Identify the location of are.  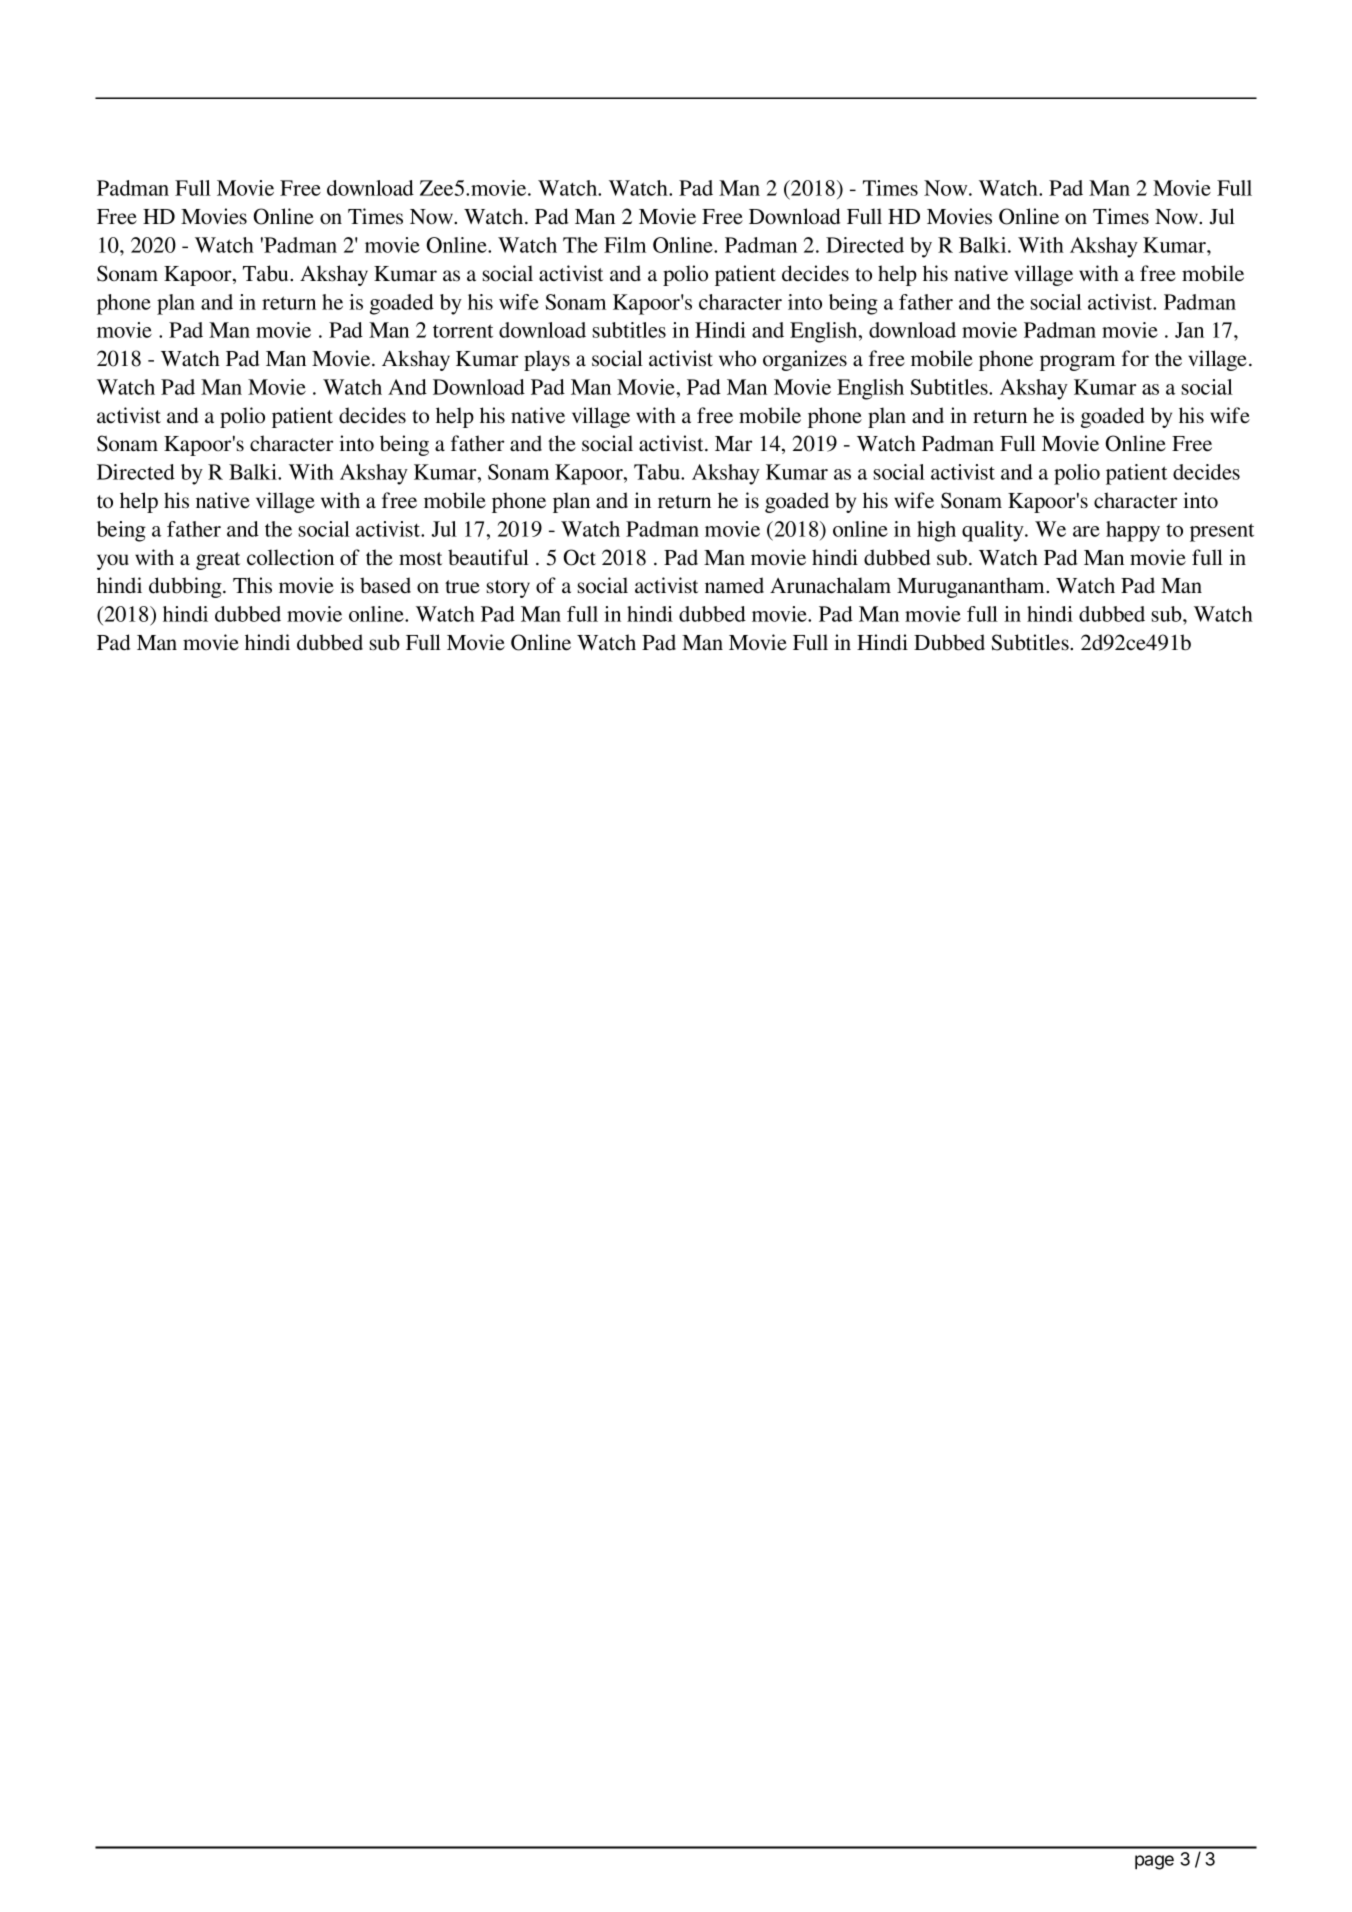
(1086, 531).
